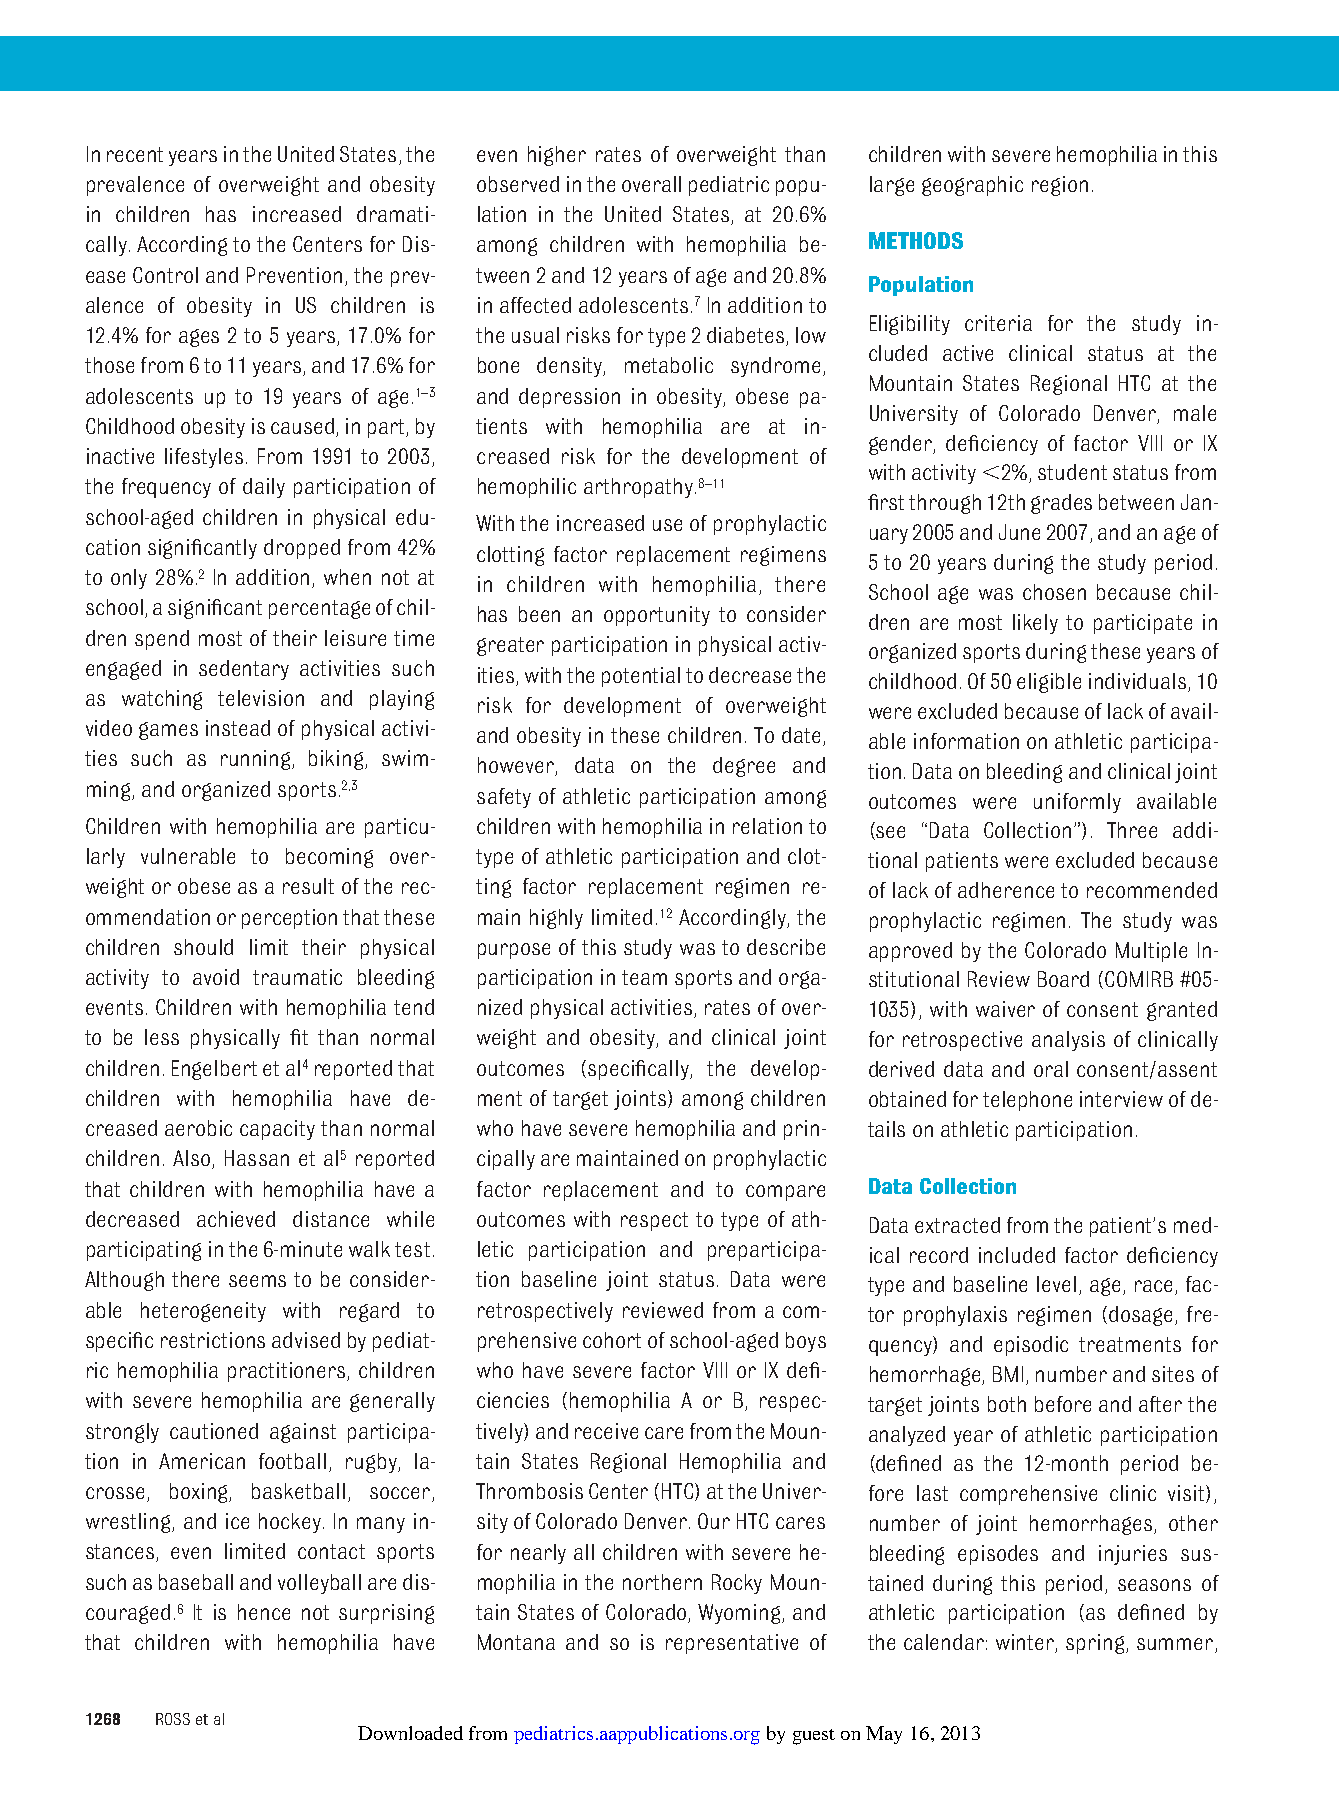  What do you see at coordinates (641, 677) in the image?
I see `potential` at bounding box center [641, 677].
